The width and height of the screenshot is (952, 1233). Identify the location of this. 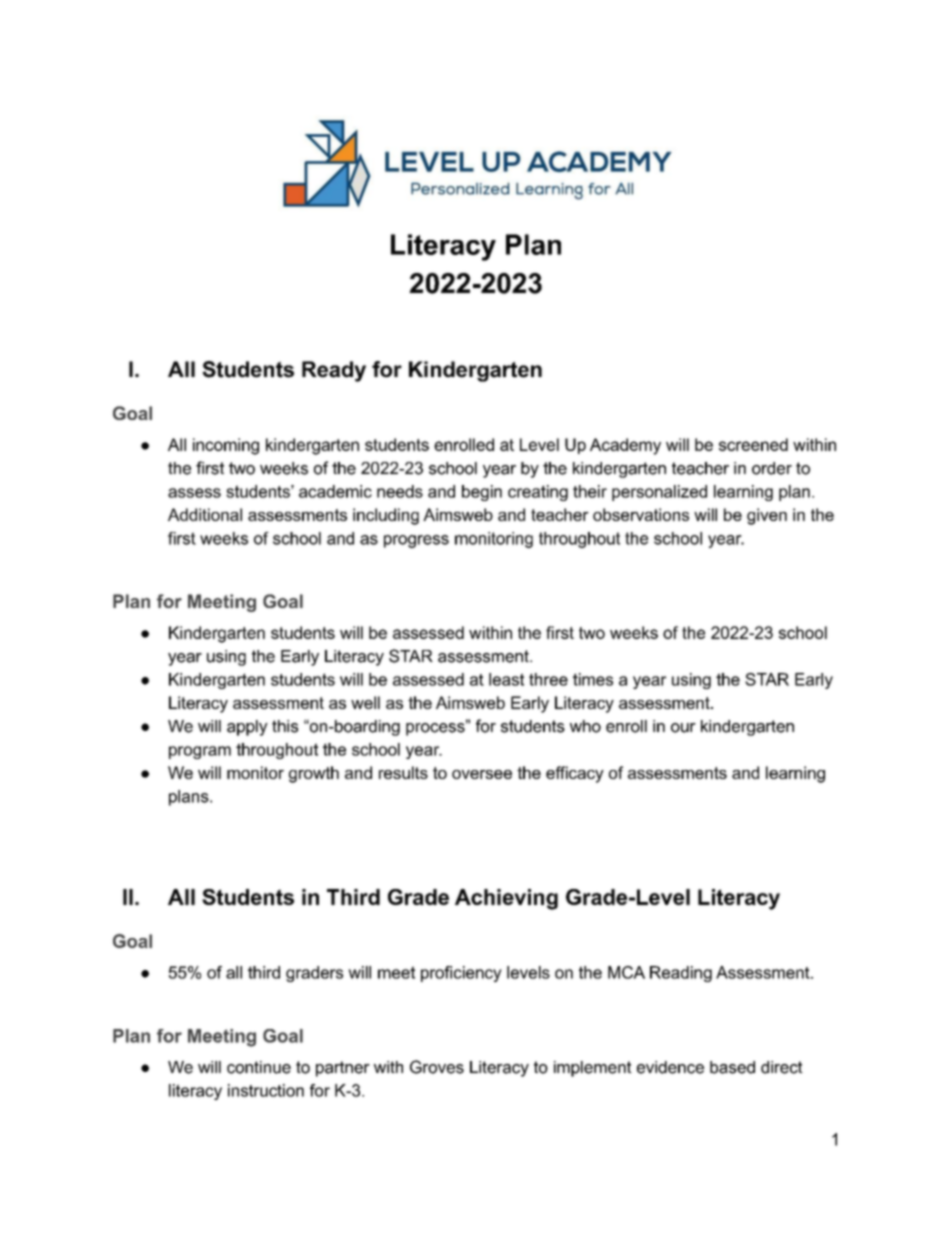
(285, 726).
